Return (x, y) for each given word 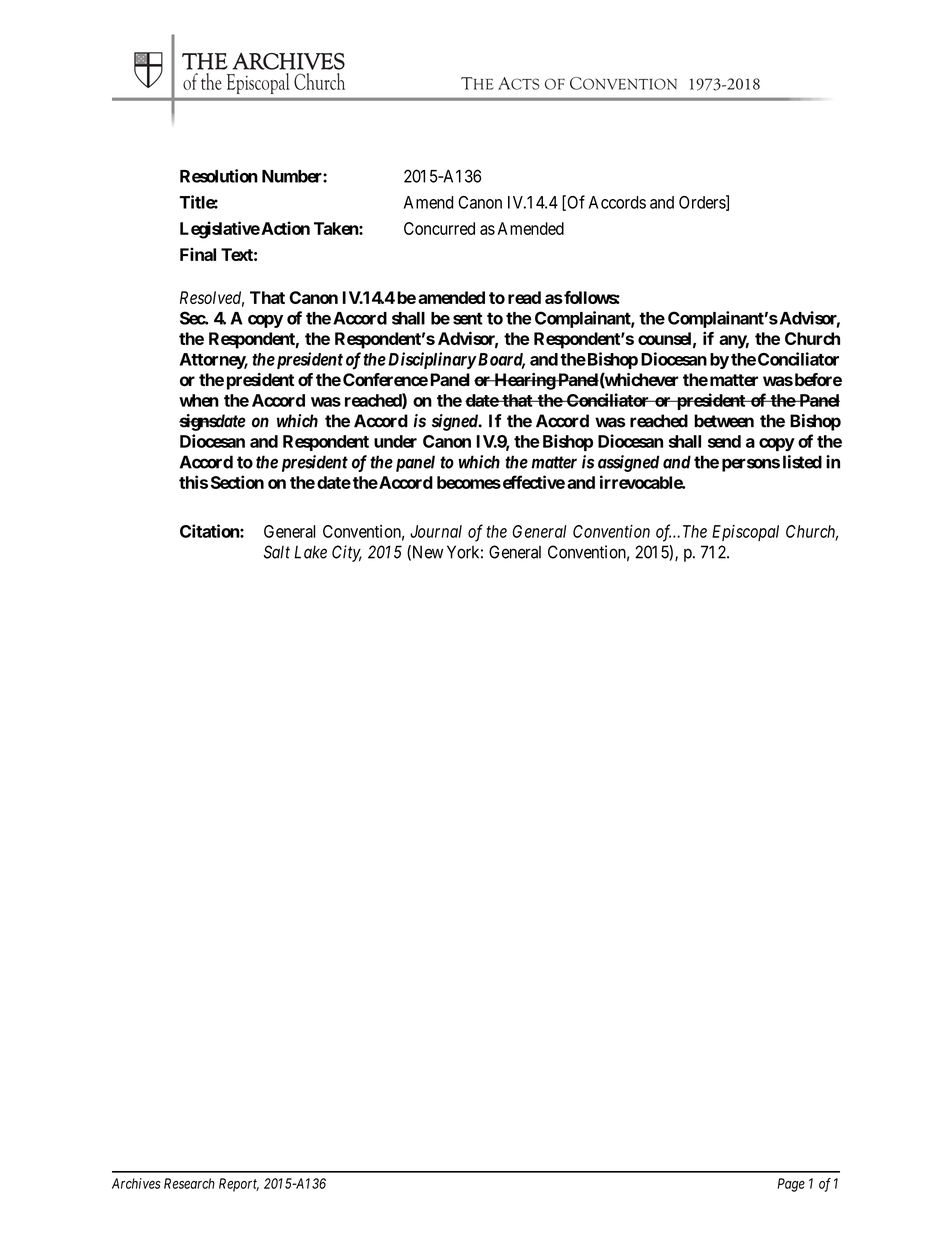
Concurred (439, 228)
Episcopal (745, 533)
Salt (277, 552)
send (724, 441)
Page (791, 1185)
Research (189, 1183)
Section (237, 482)
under (395, 441)
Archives (136, 1183)
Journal (436, 531)
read (524, 297)
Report (239, 1185)
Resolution (219, 176)
